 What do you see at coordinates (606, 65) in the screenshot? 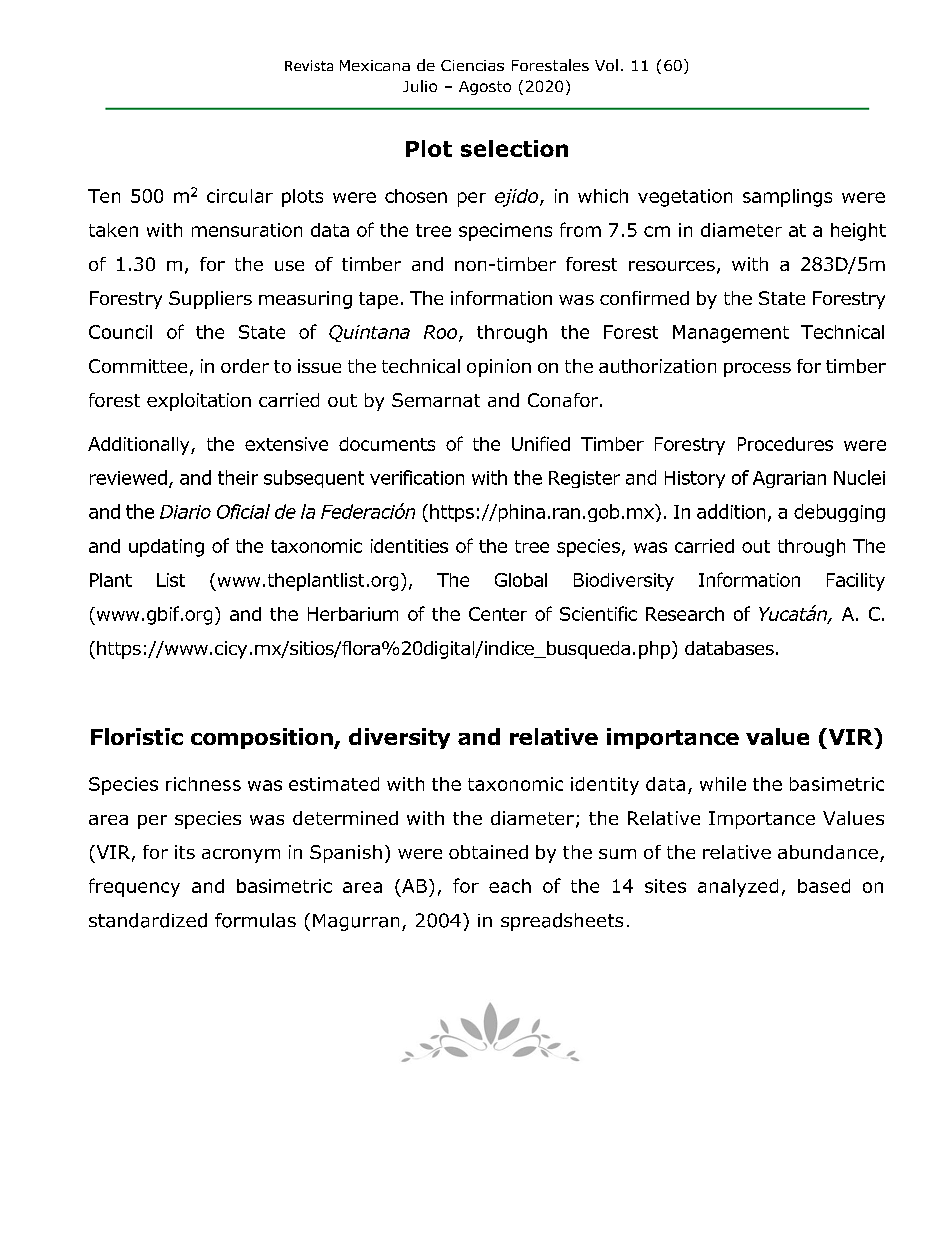
I see `Vol` at bounding box center [606, 65].
